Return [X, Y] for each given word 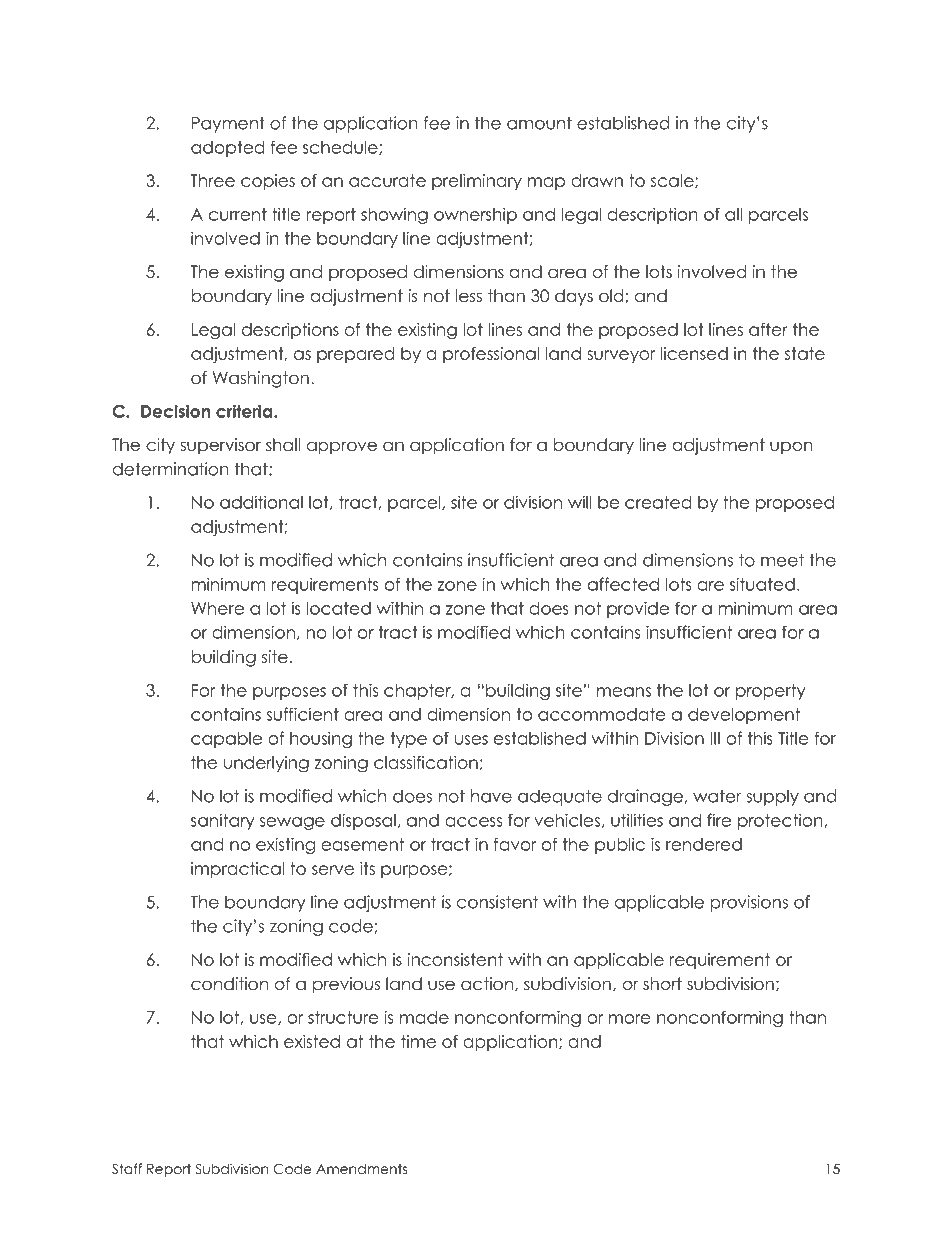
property [770, 692]
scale [673, 181]
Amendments [361, 1168]
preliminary [477, 182]
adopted [227, 149]
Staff [127, 1169]
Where [217, 608]
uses [471, 740]
